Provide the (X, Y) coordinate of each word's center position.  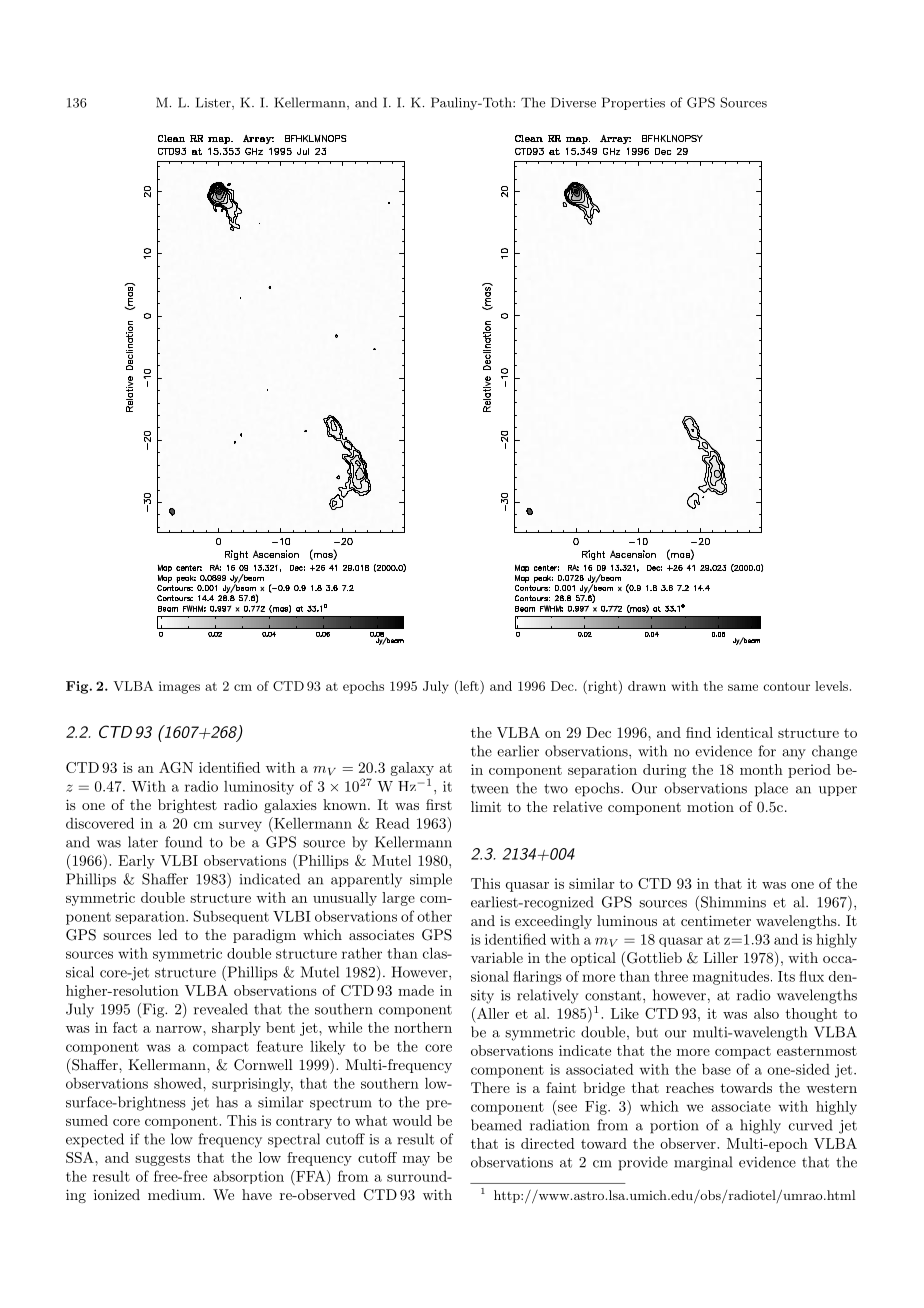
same (743, 687)
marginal (703, 1163)
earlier (518, 751)
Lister (214, 103)
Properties (633, 103)
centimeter (716, 920)
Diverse (573, 102)
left (469, 685)
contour (786, 686)
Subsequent (231, 917)
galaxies (290, 806)
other (434, 916)
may (416, 1161)
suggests (162, 1159)
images (179, 687)
